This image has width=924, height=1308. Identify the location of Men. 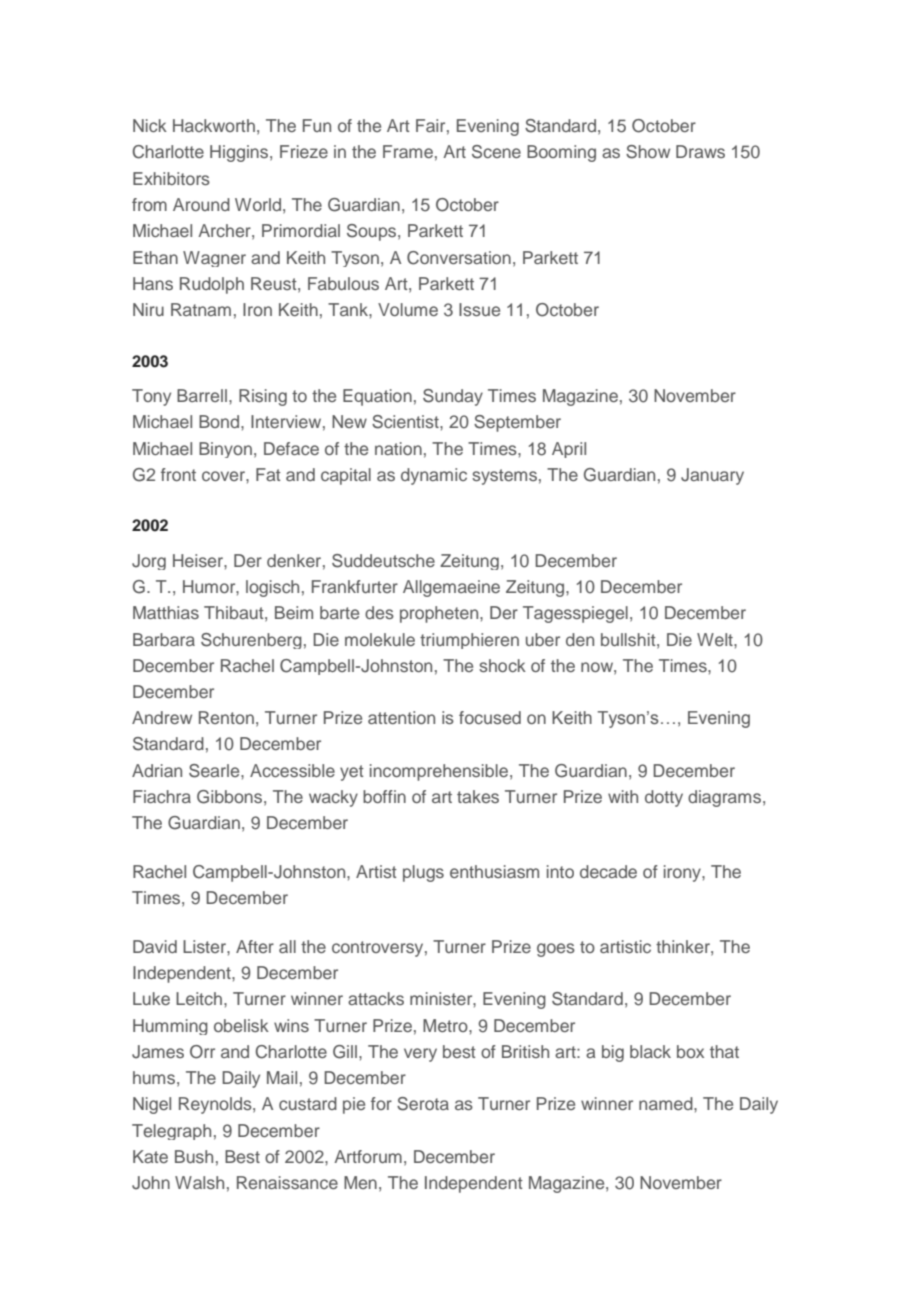
(360, 1182).
